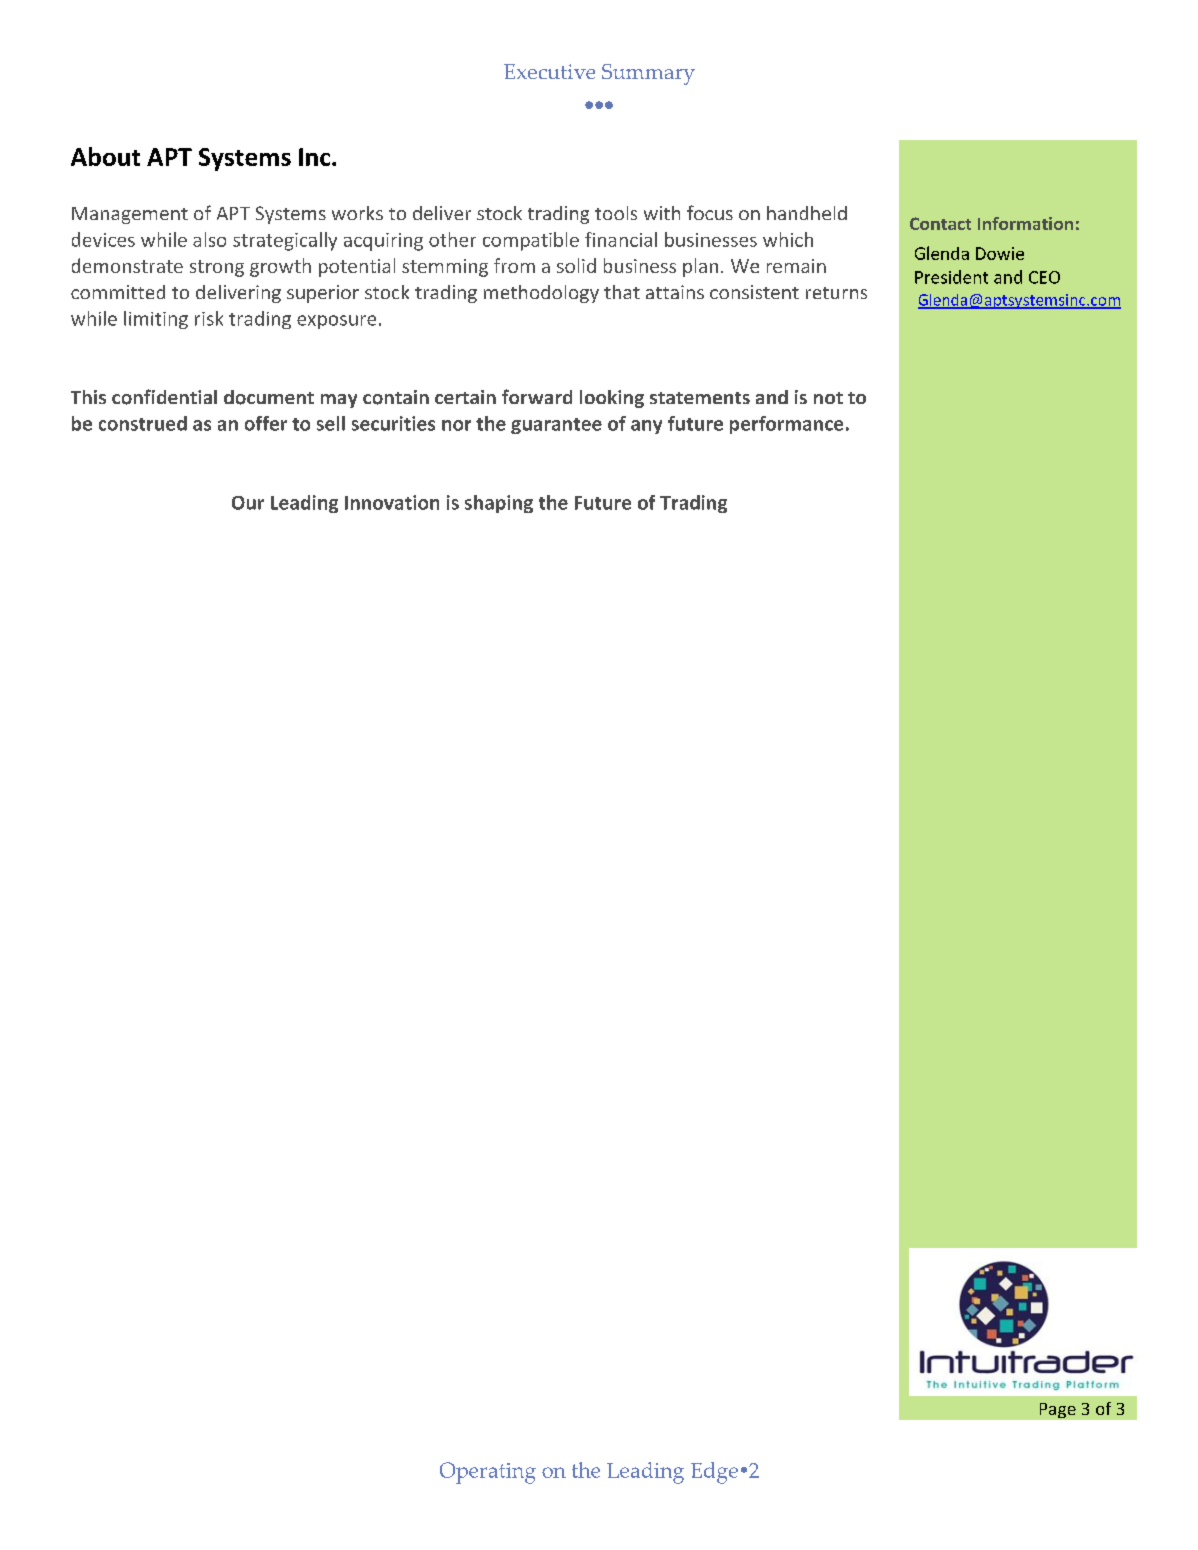  What do you see at coordinates (266, 423) in the page?
I see `offer` at bounding box center [266, 423].
